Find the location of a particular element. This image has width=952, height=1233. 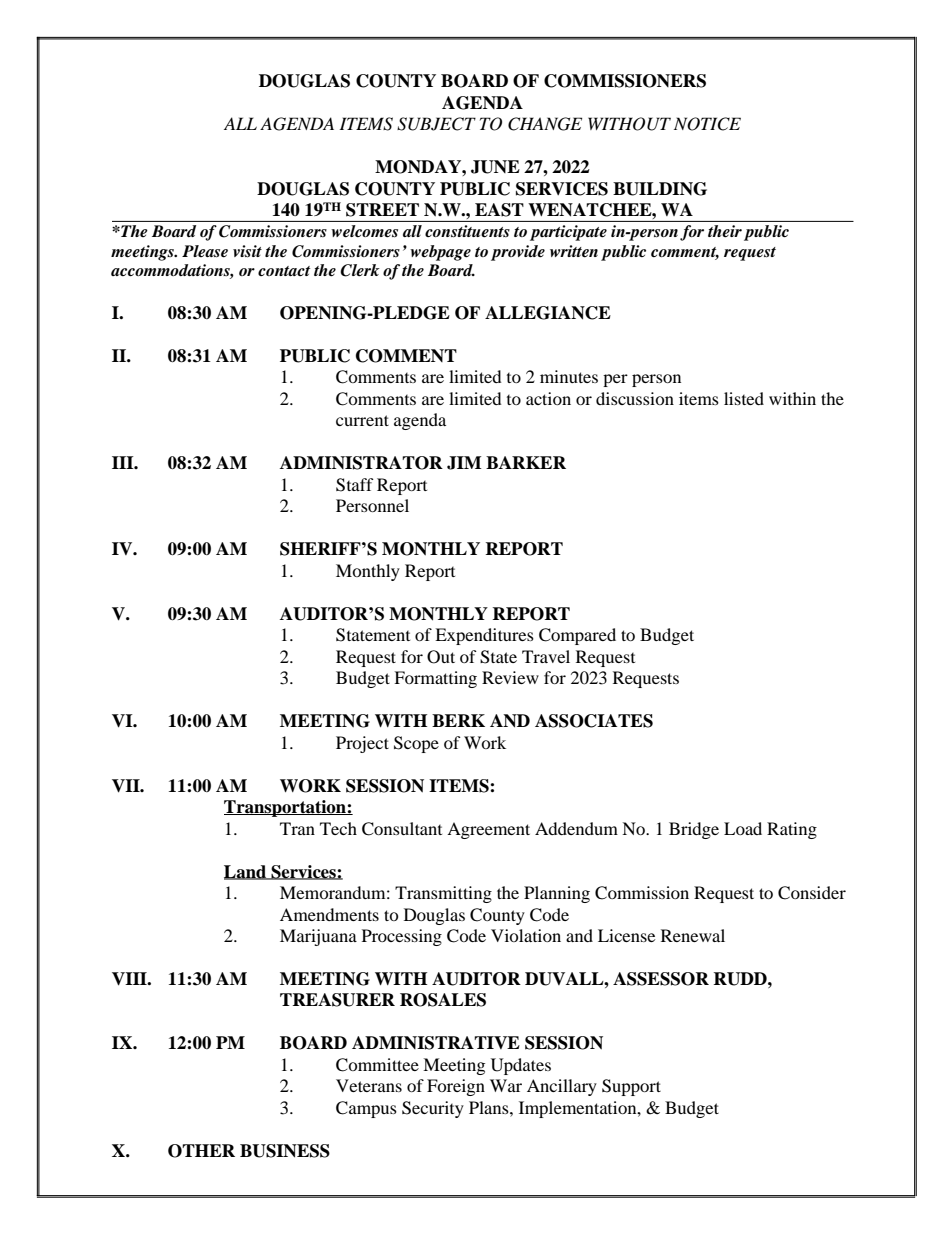

Staff is located at coordinates (355, 485).
